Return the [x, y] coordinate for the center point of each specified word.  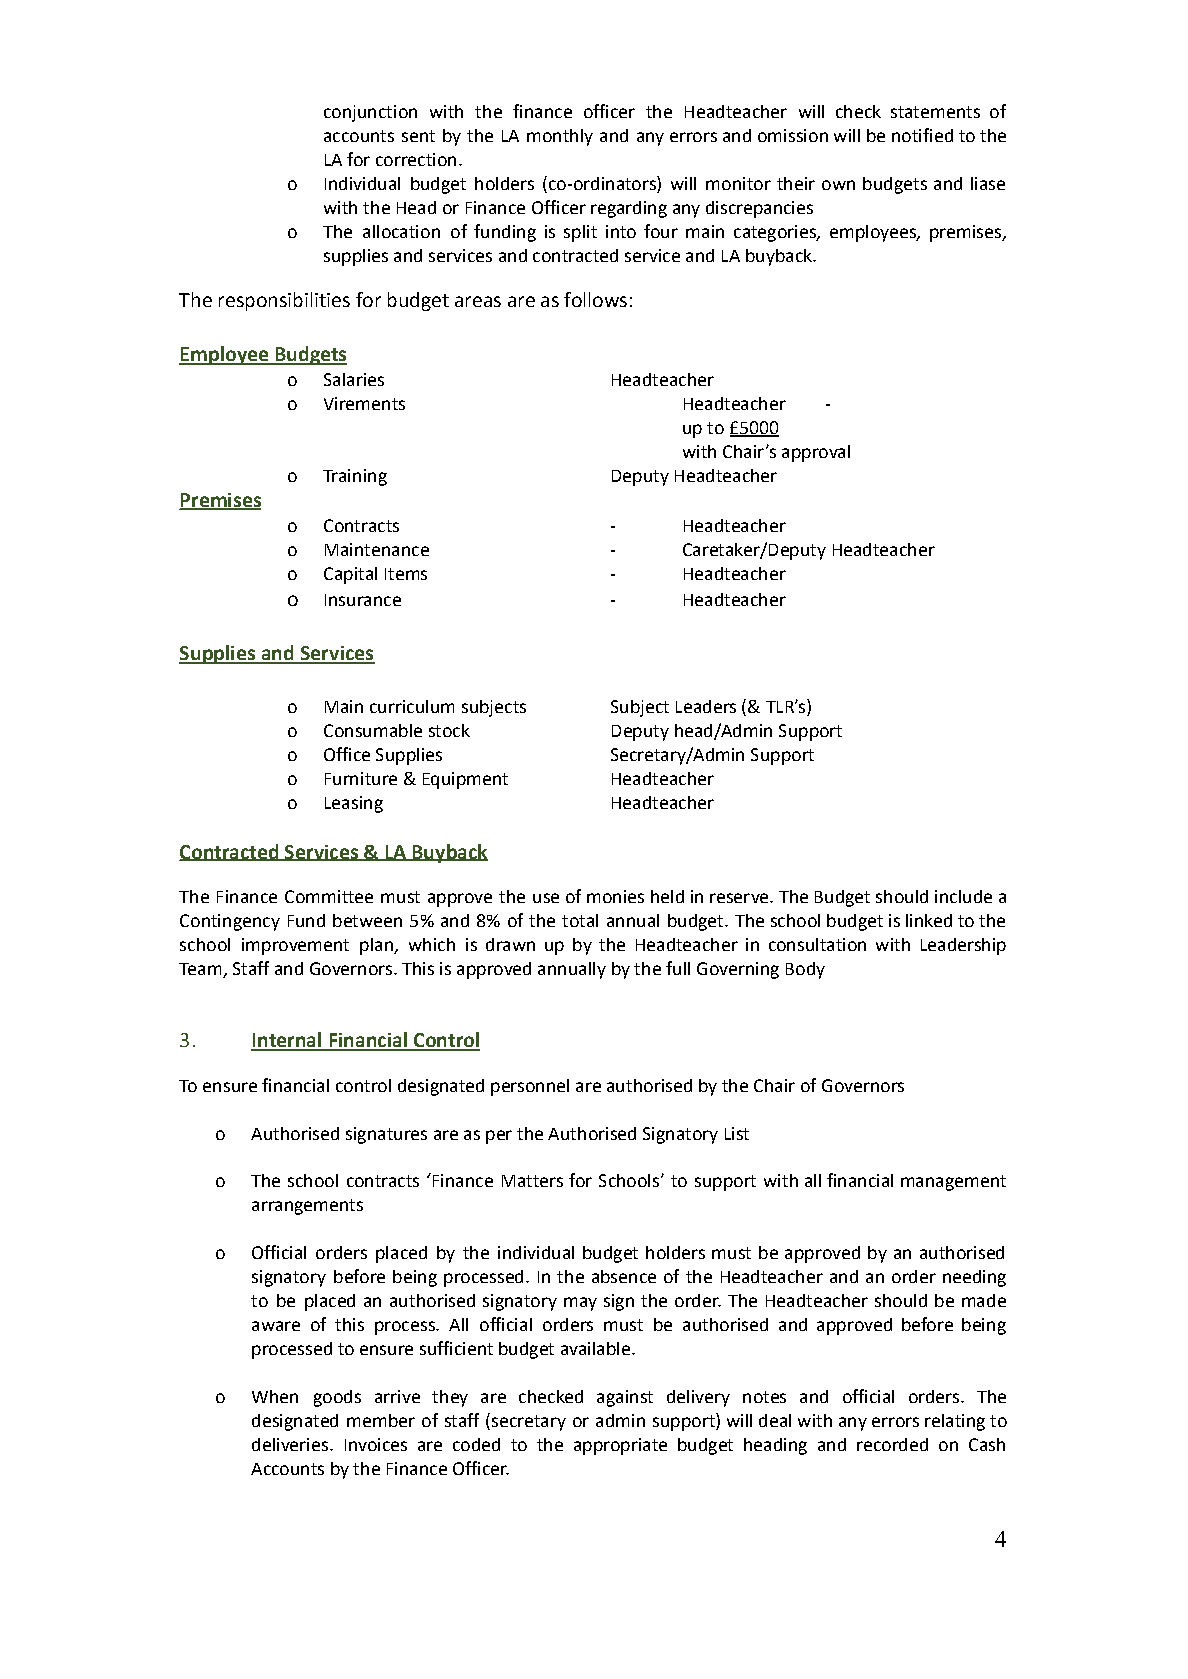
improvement [295, 946]
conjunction [370, 113]
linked [929, 920]
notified [922, 135]
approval [816, 453]
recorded [892, 1444]
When [275, 1396]
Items [406, 574]
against [625, 1398]
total [580, 920]
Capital [350, 575]
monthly [560, 137]
